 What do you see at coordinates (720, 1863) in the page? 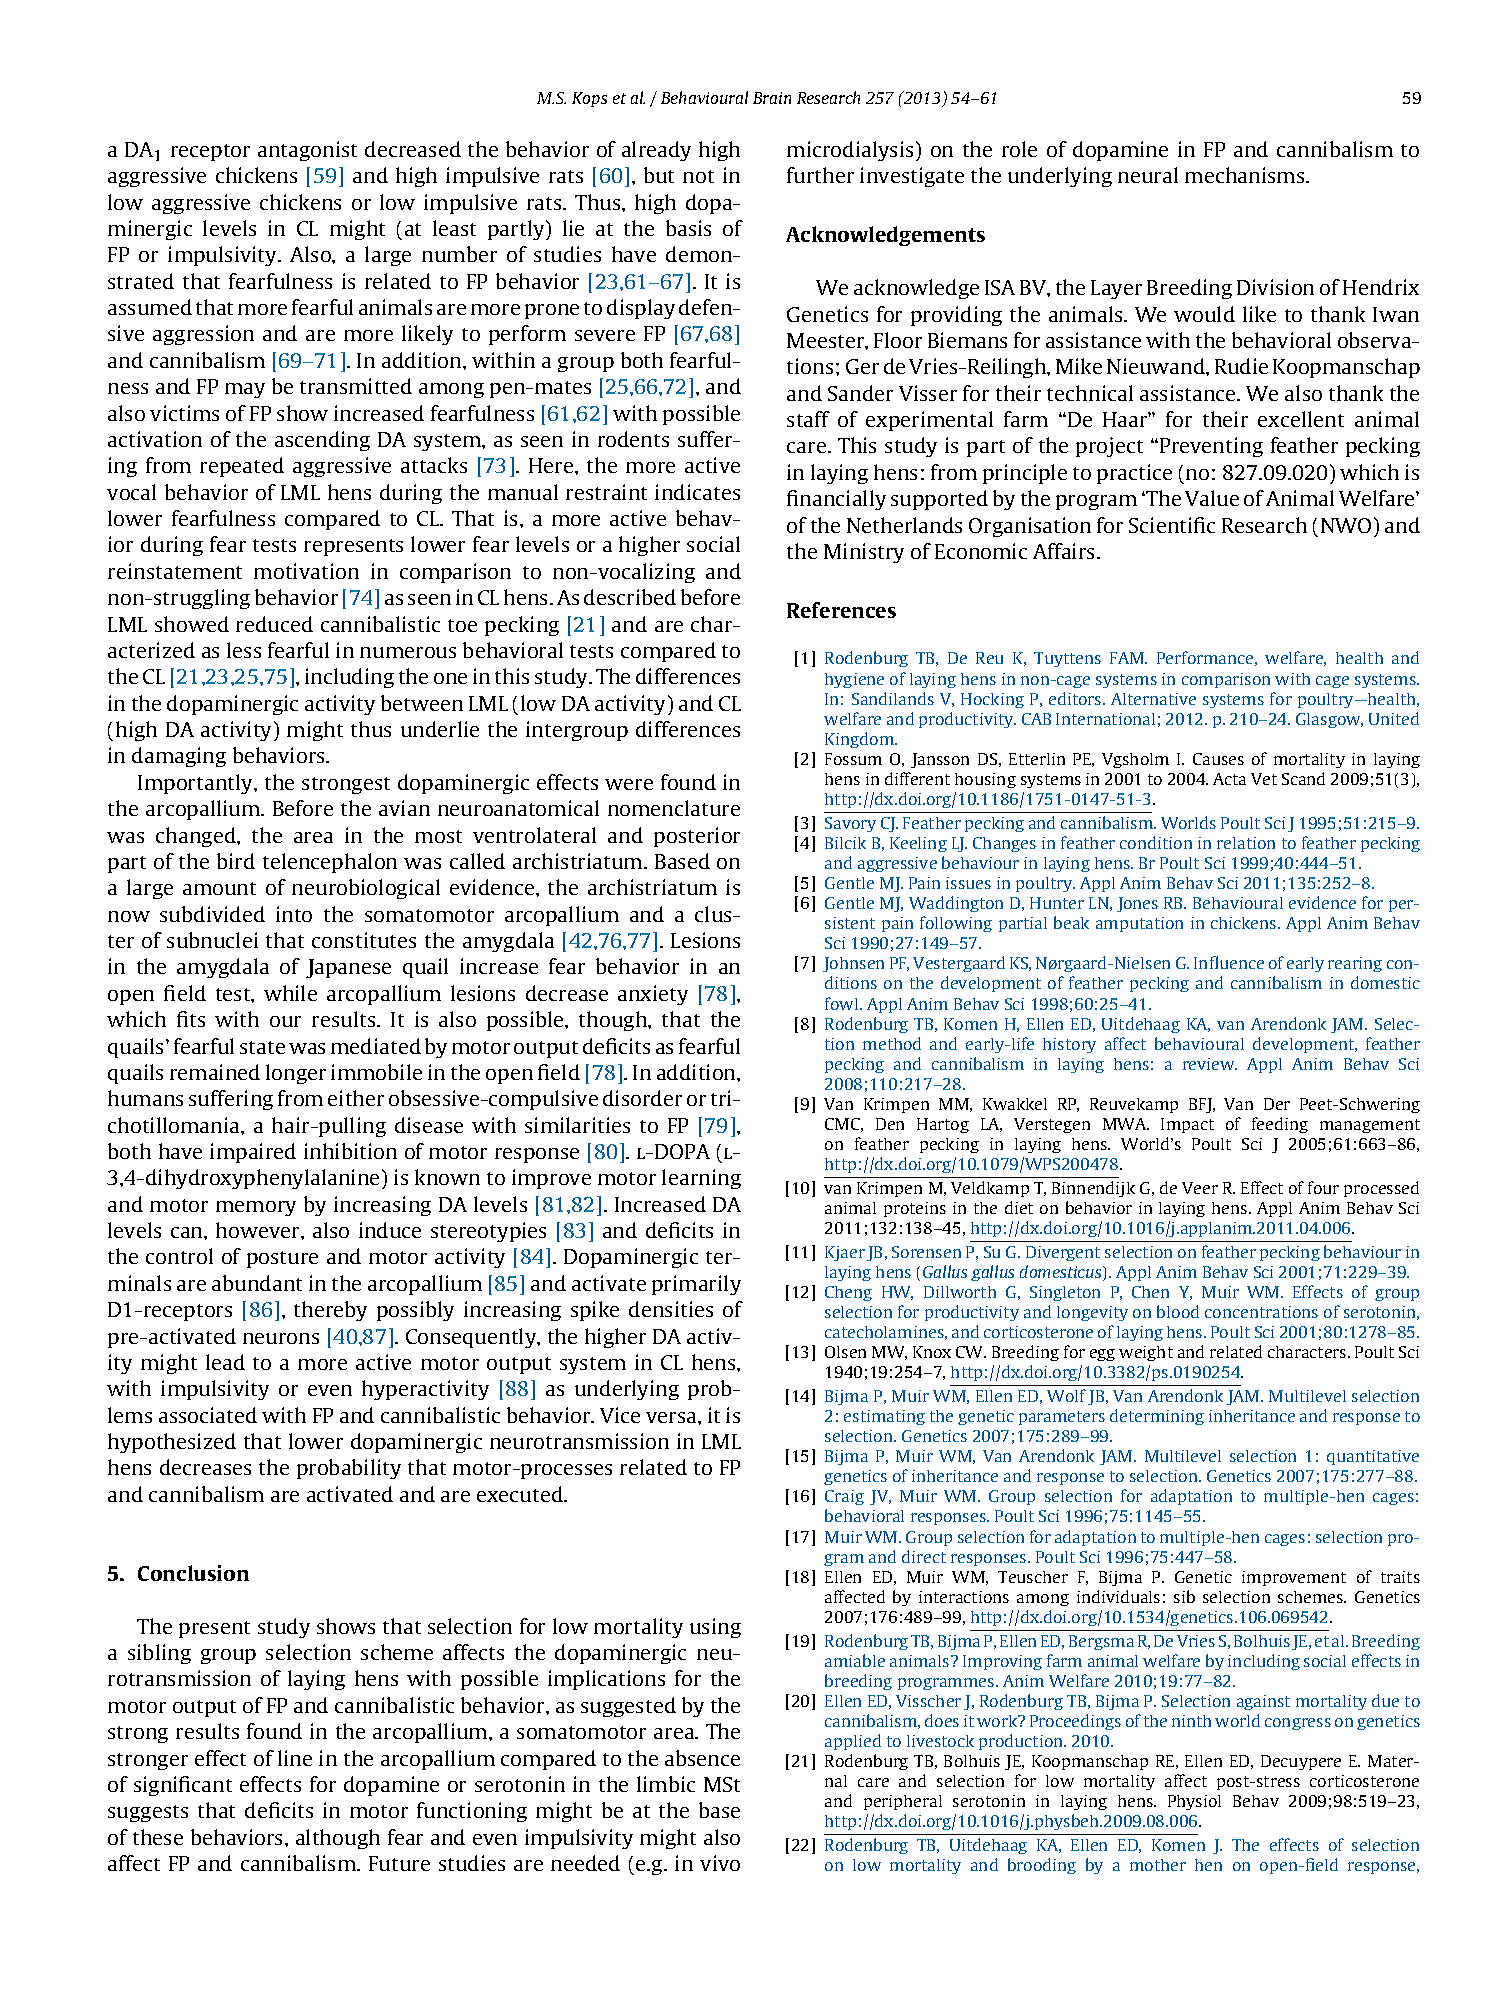
I see `vivo` at bounding box center [720, 1863].
